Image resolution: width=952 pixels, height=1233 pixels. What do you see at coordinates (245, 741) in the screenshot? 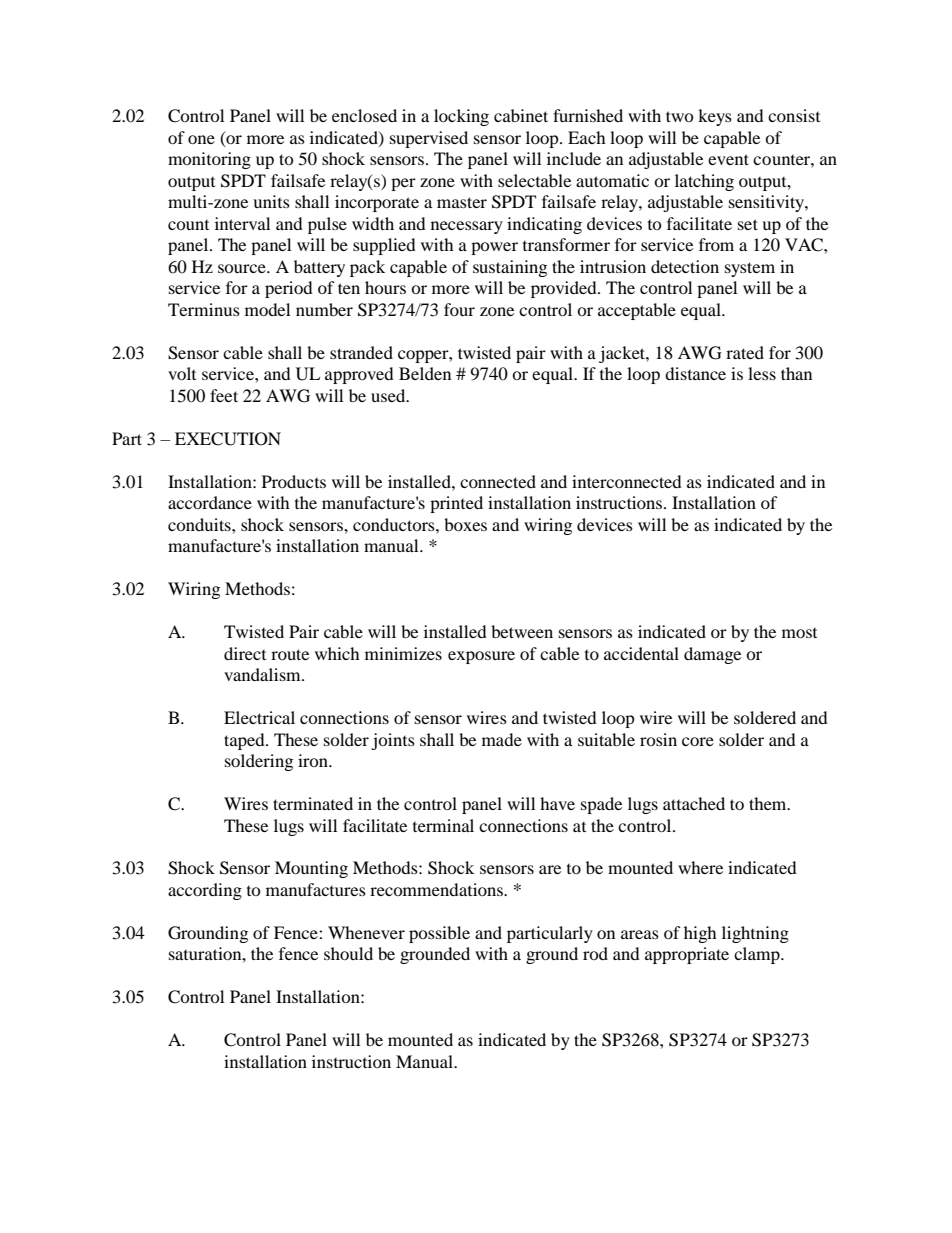
I see `taped` at bounding box center [245, 741].
